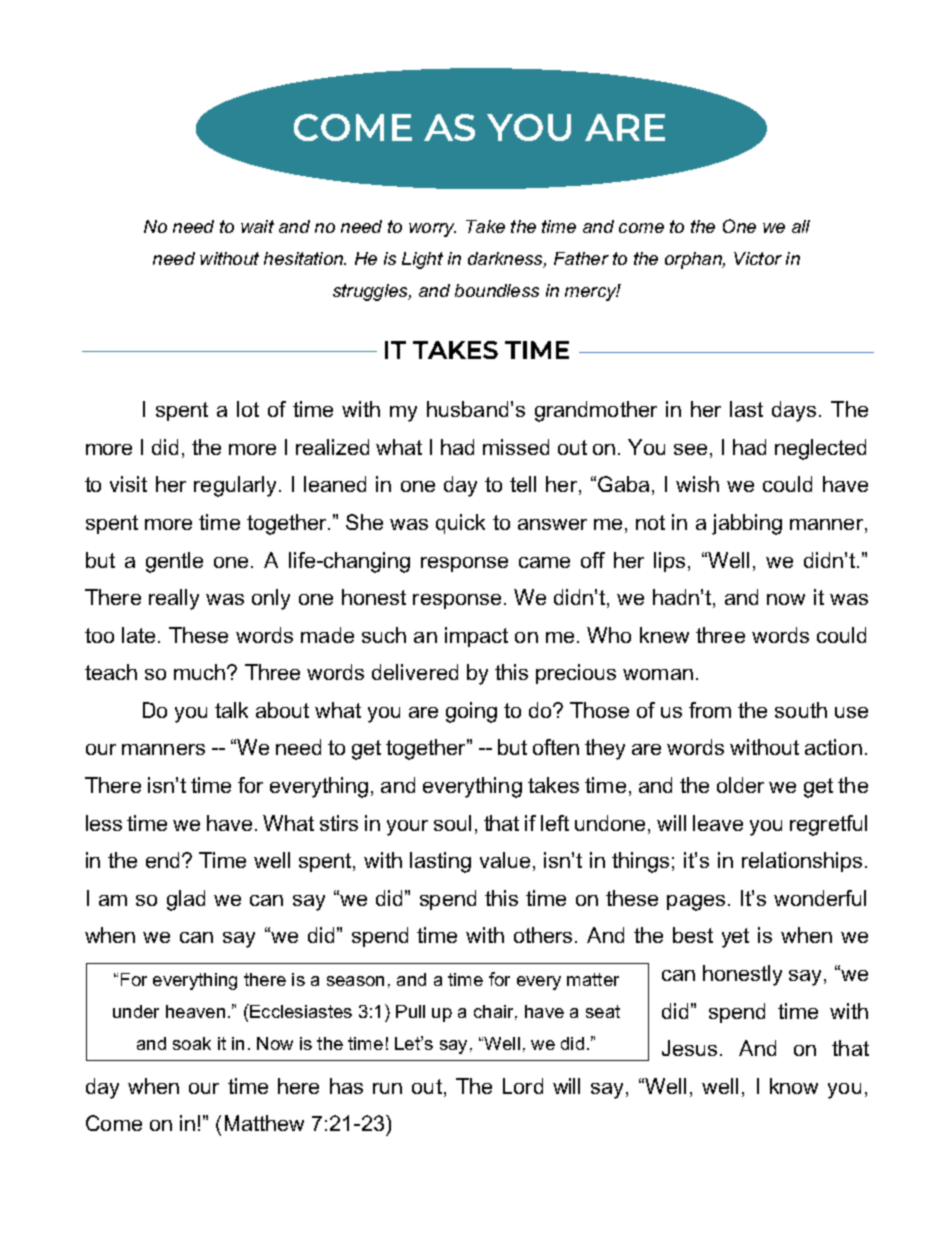 The height and width of the screenshot is (1233, 952). I want to click on Light, so click(422, 260).
